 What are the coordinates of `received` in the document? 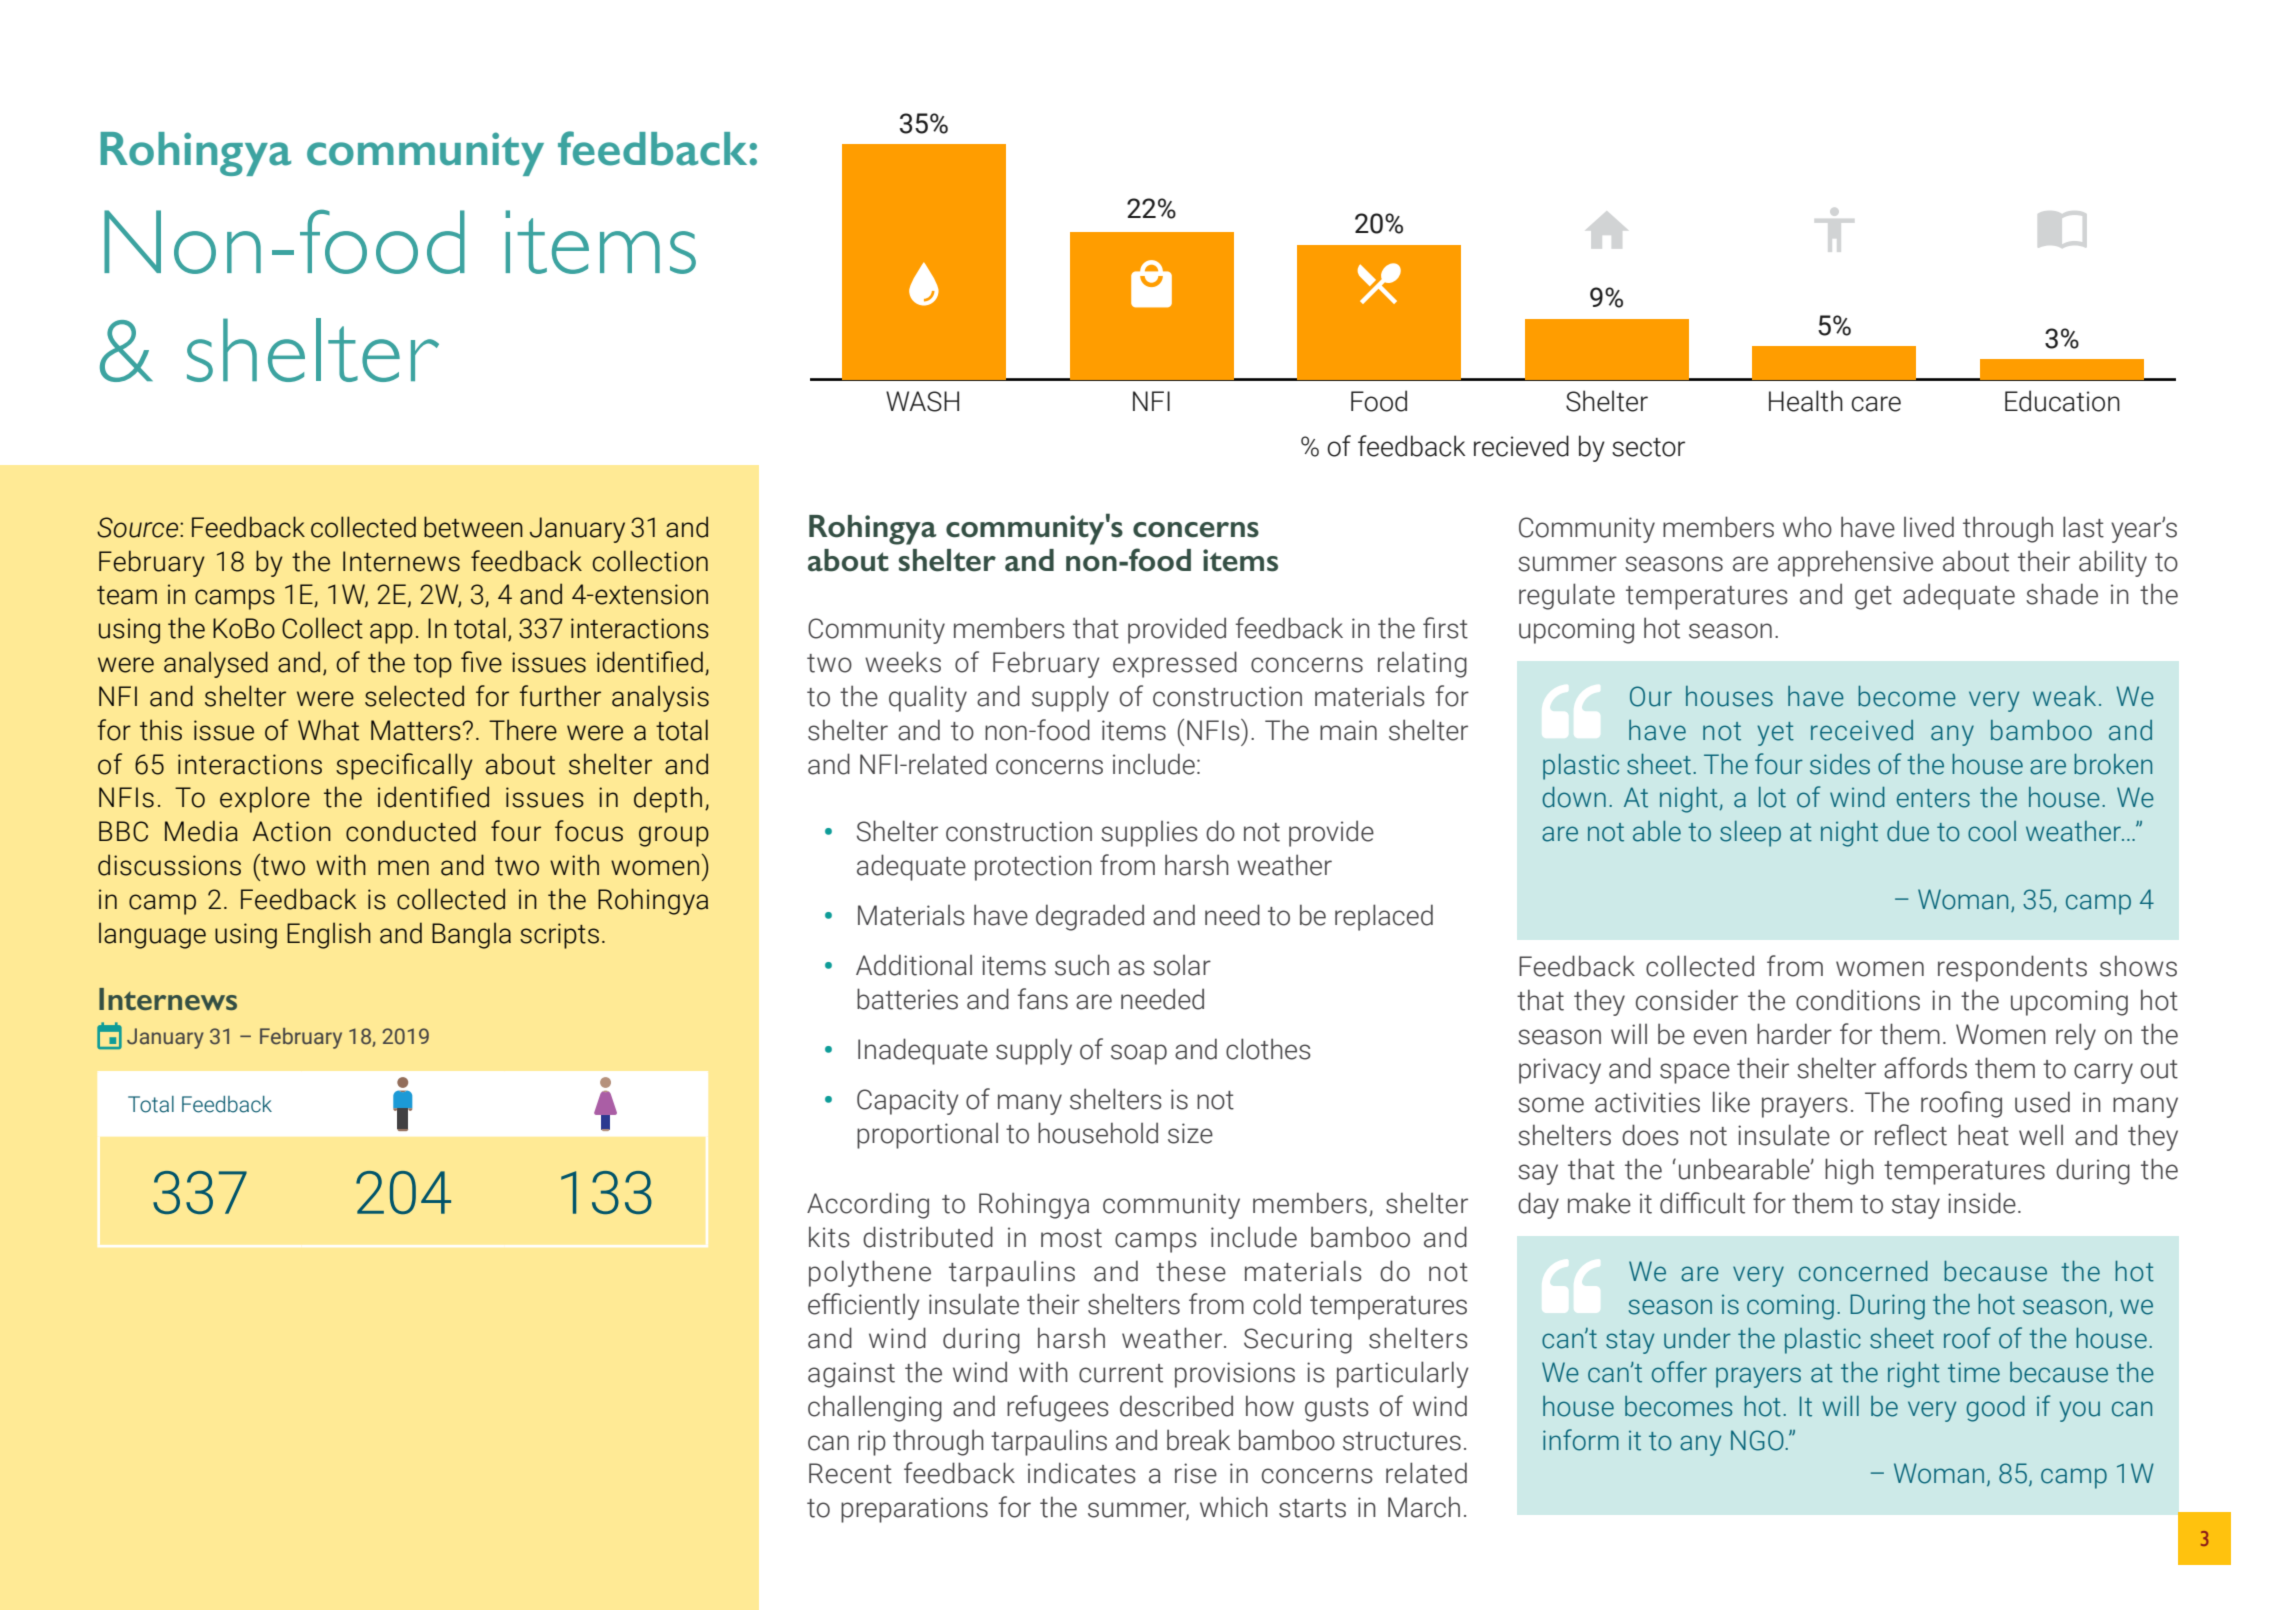 It's located at (1862, 730).
